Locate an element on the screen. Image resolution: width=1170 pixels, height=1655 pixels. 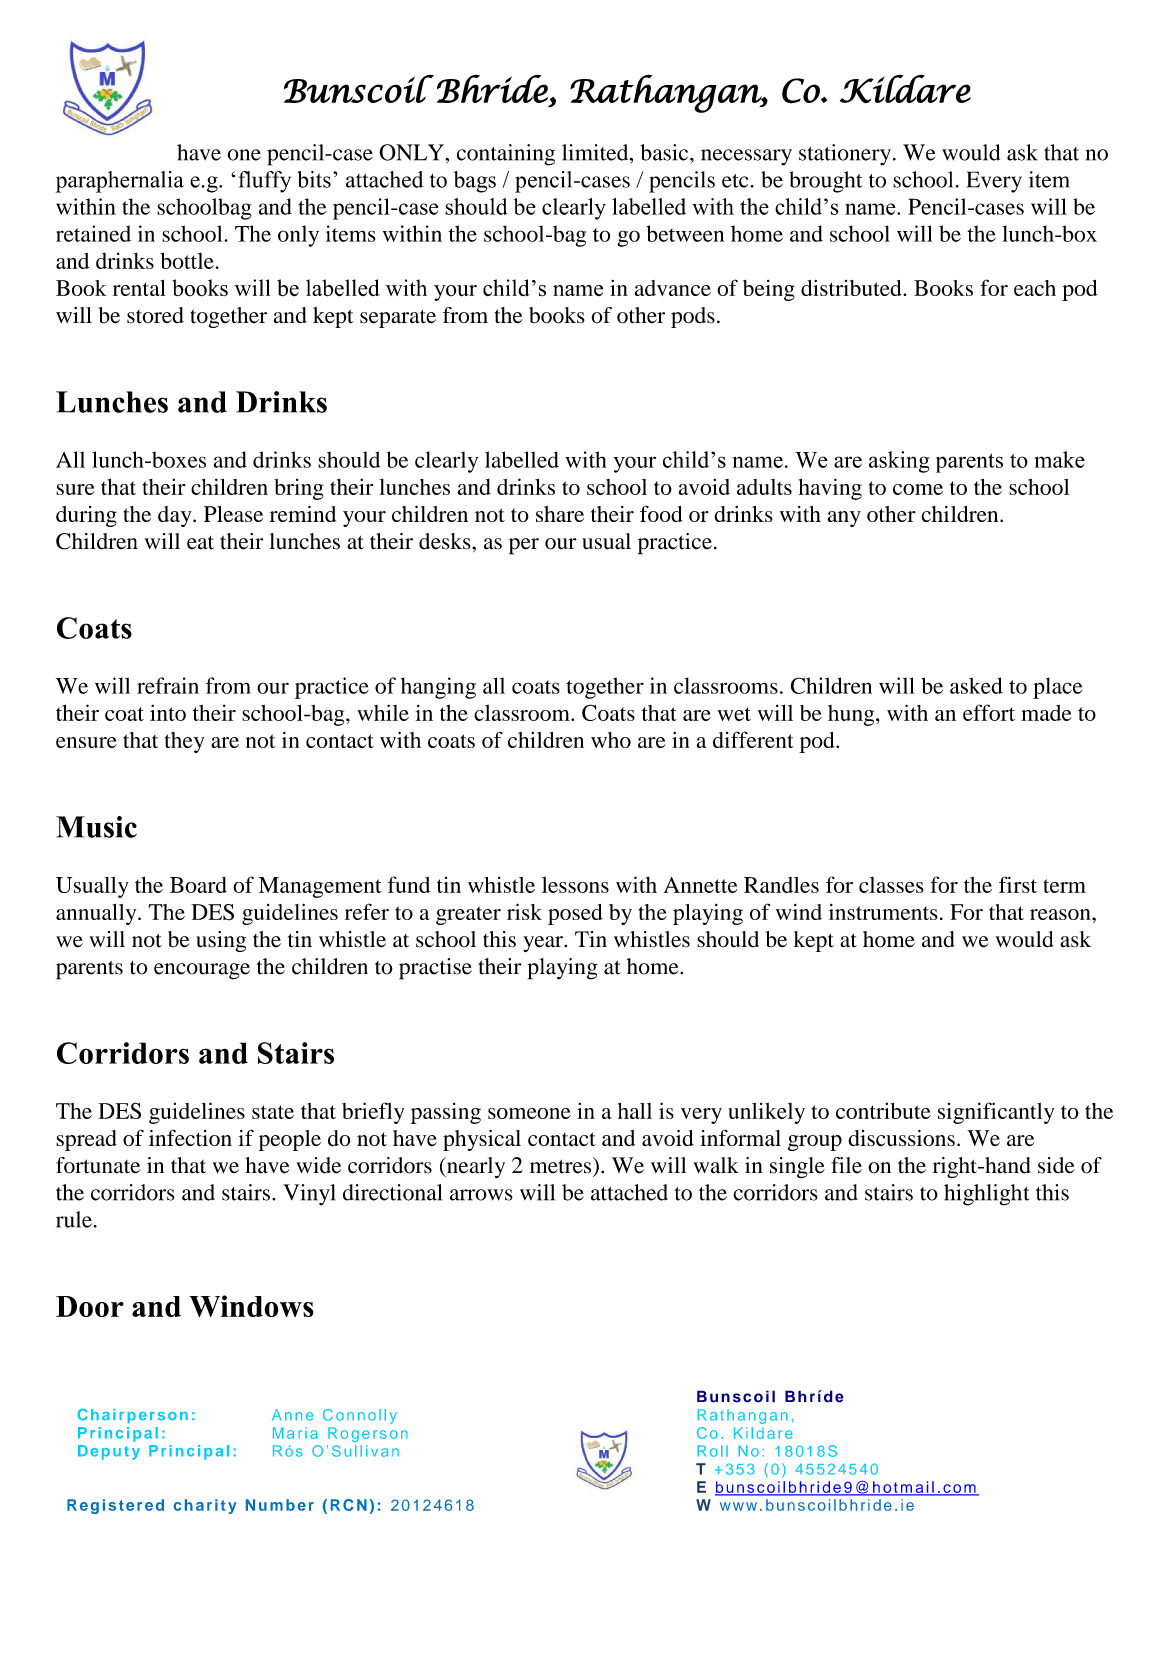
asking is located at coordinates (899, 462).
